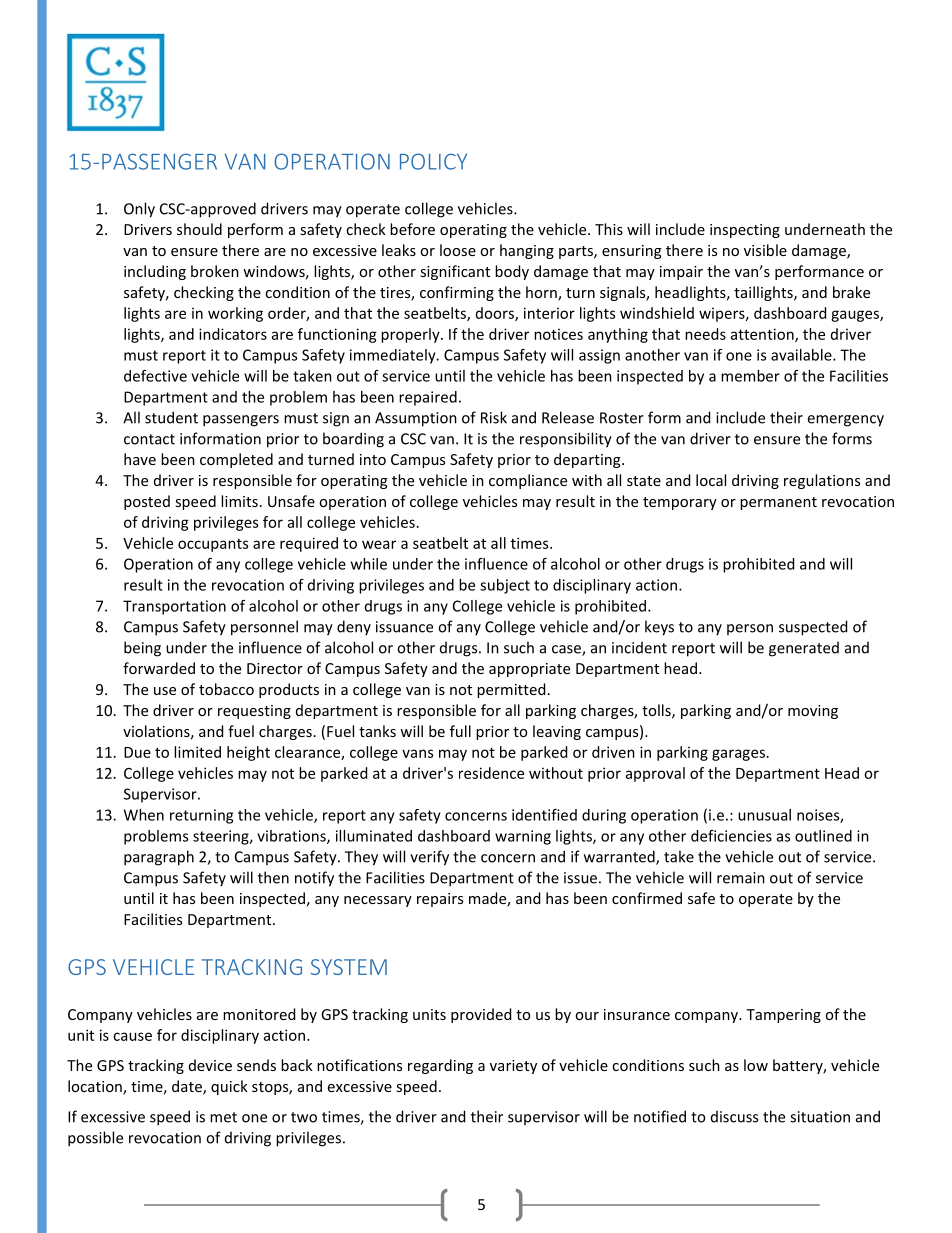  What do you see at coordinates (139, 210) in the screenshot?
I see `Only` at bounding box center [139, 210].
